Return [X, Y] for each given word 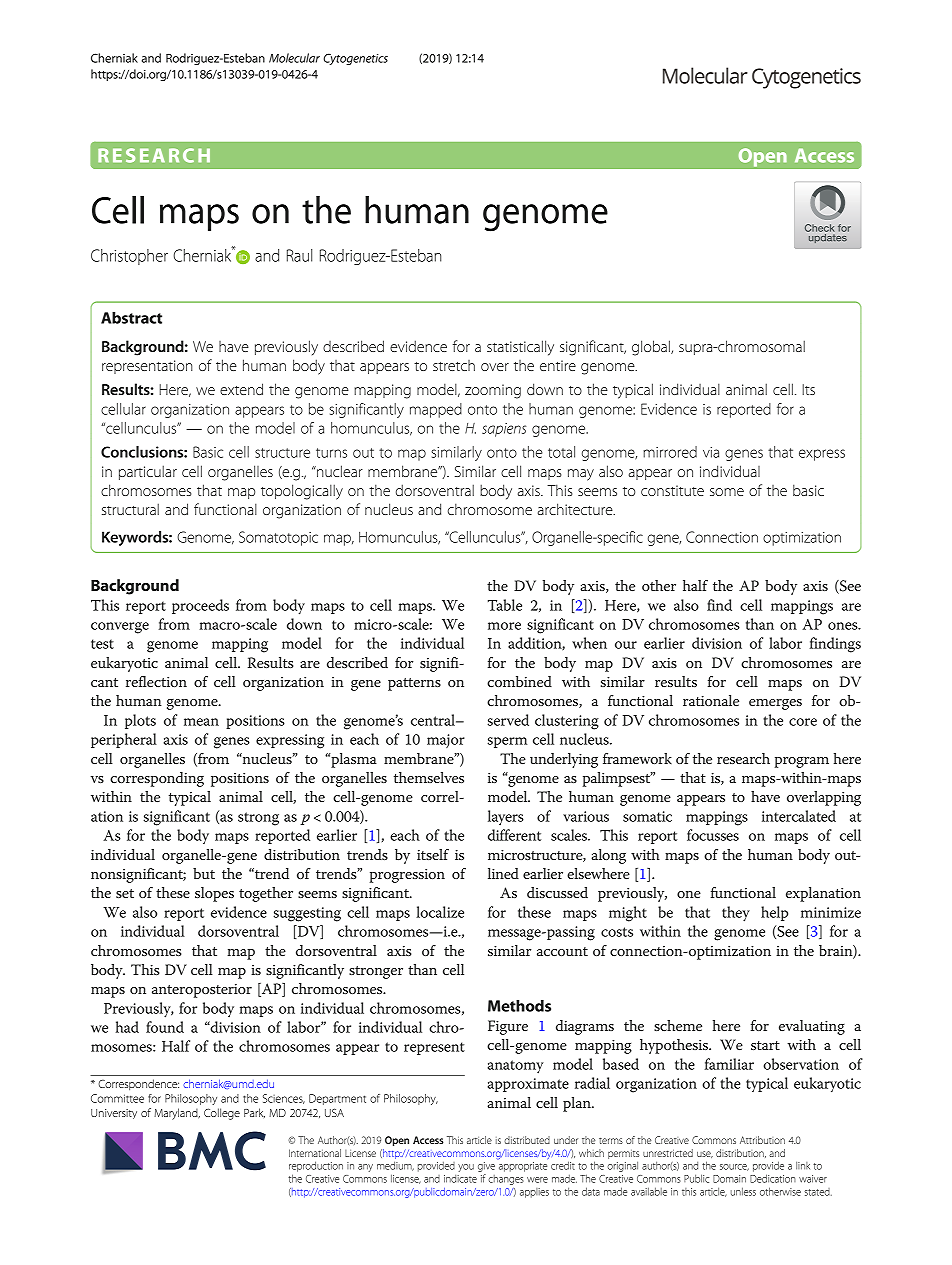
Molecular [294, 58]
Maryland [177, 1114]
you [466, 1168]
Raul [299, 255]
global [652, 348]
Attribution [762, 1140]
